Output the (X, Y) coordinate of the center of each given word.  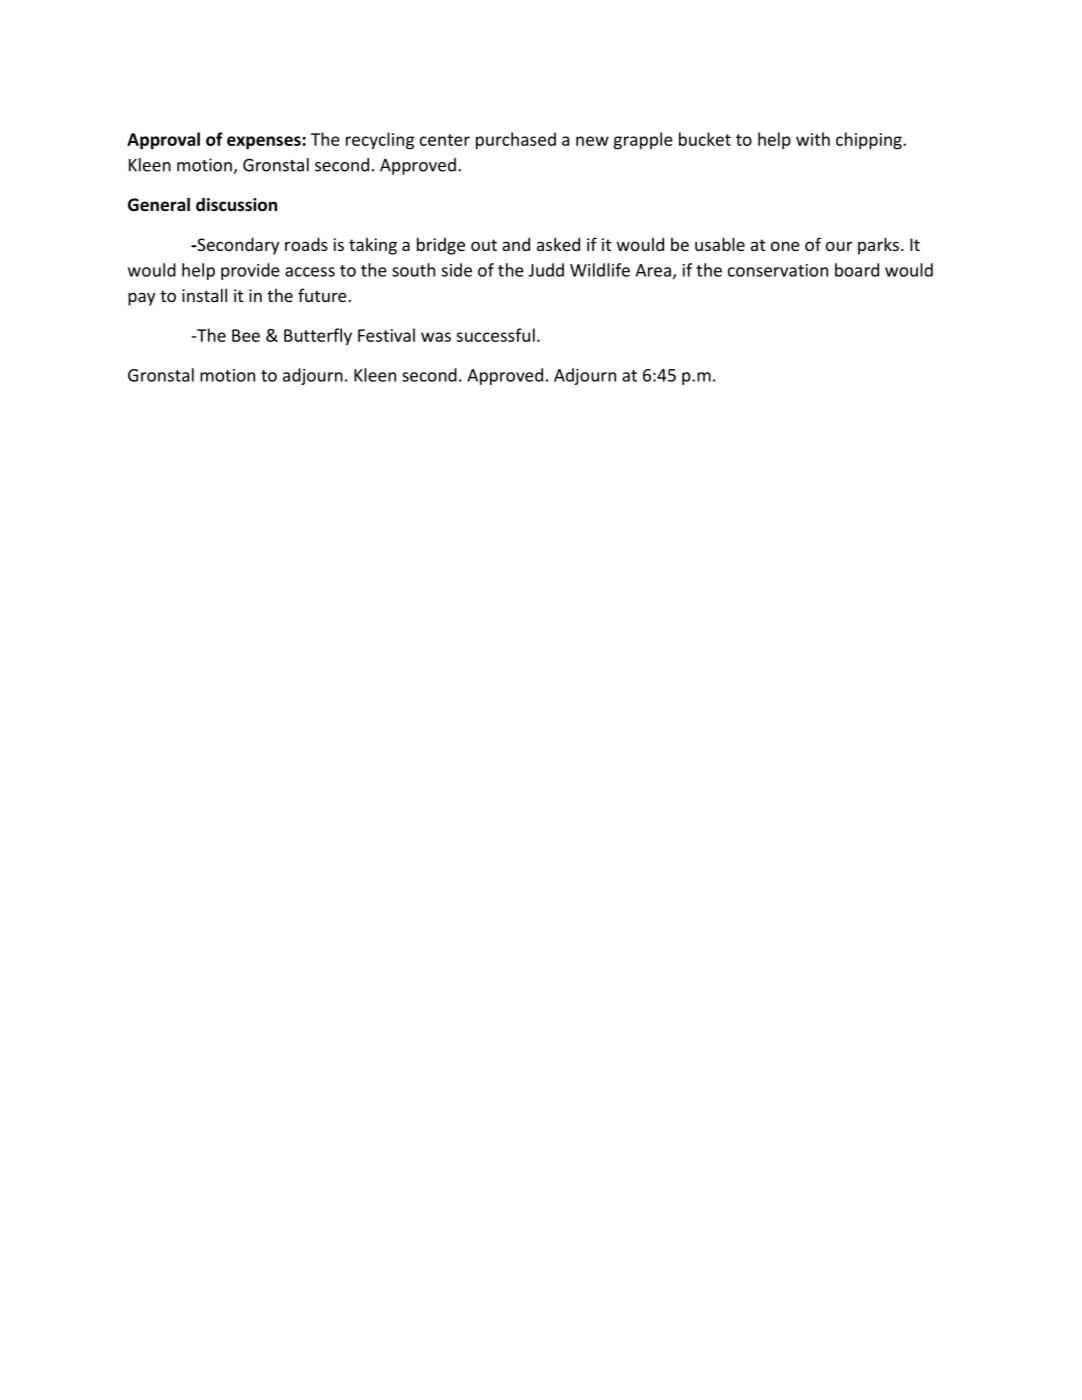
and (516, 244)
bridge (441, 246)
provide (250, 271)
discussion (236, 204)
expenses (265, 143)
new (592, 141)
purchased (516, 141)
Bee (246, 335)
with (813, 139)
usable (720, 244)
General (159, 204)
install (204, 295)
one (785, 246)
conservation (778, 270)
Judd (546, 270)
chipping (870, 141)
